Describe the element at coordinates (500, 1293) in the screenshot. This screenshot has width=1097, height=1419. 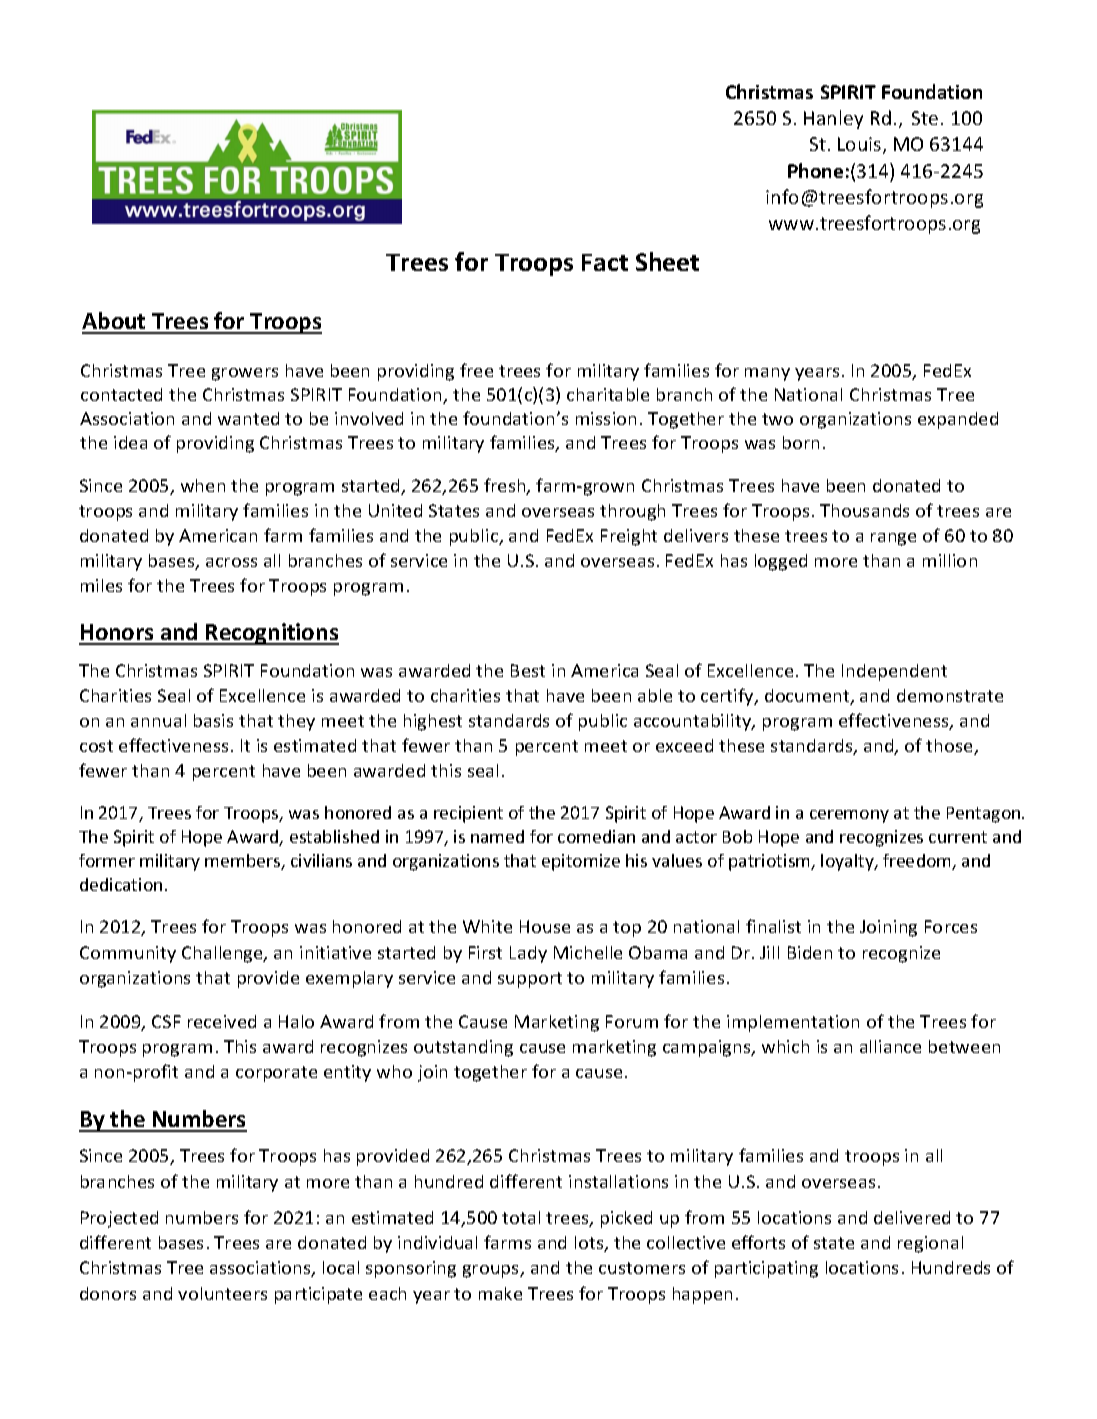
I see `make` at that location.
